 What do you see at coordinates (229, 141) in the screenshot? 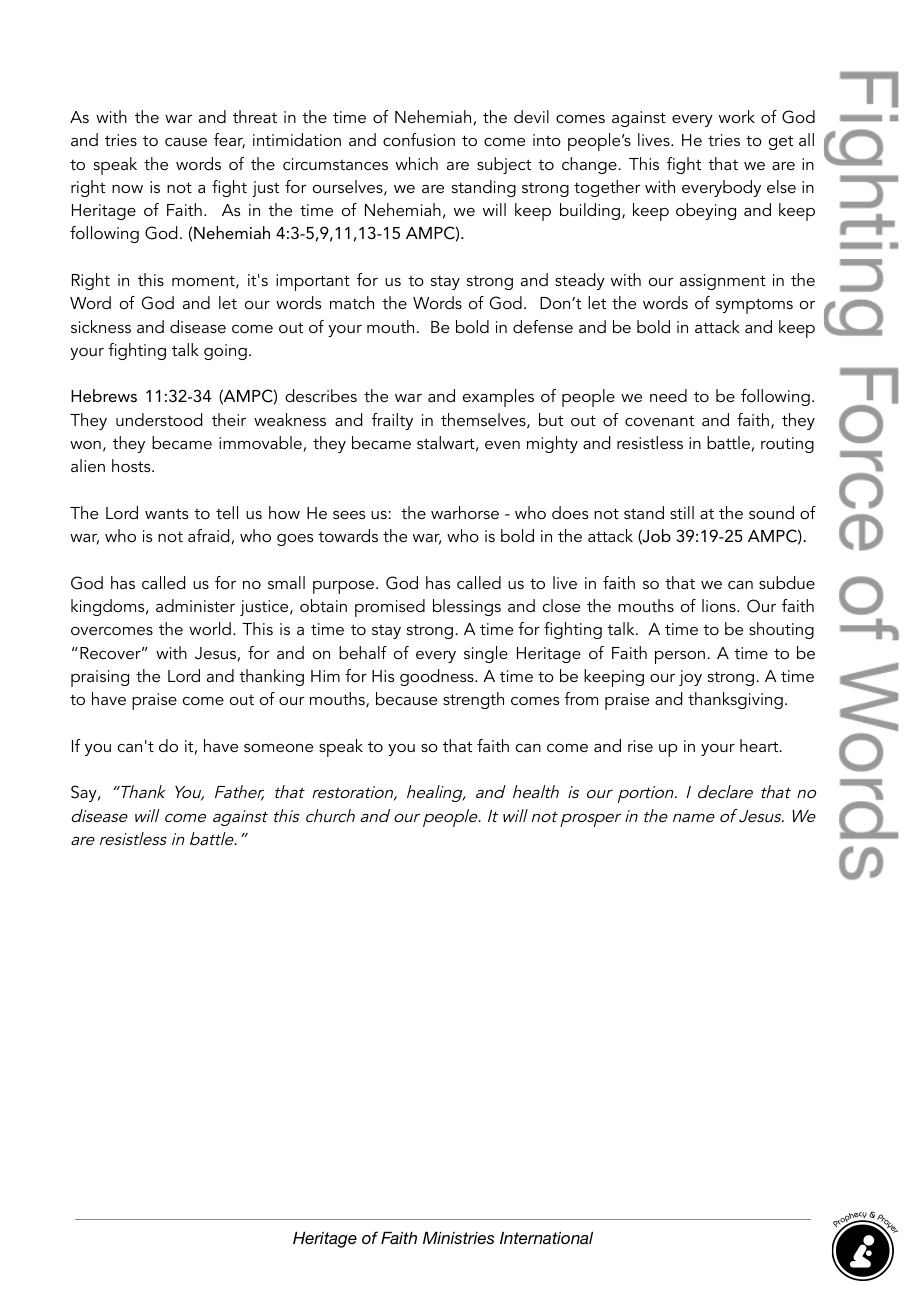
I see `fear` at bounding box center [229, 141].
